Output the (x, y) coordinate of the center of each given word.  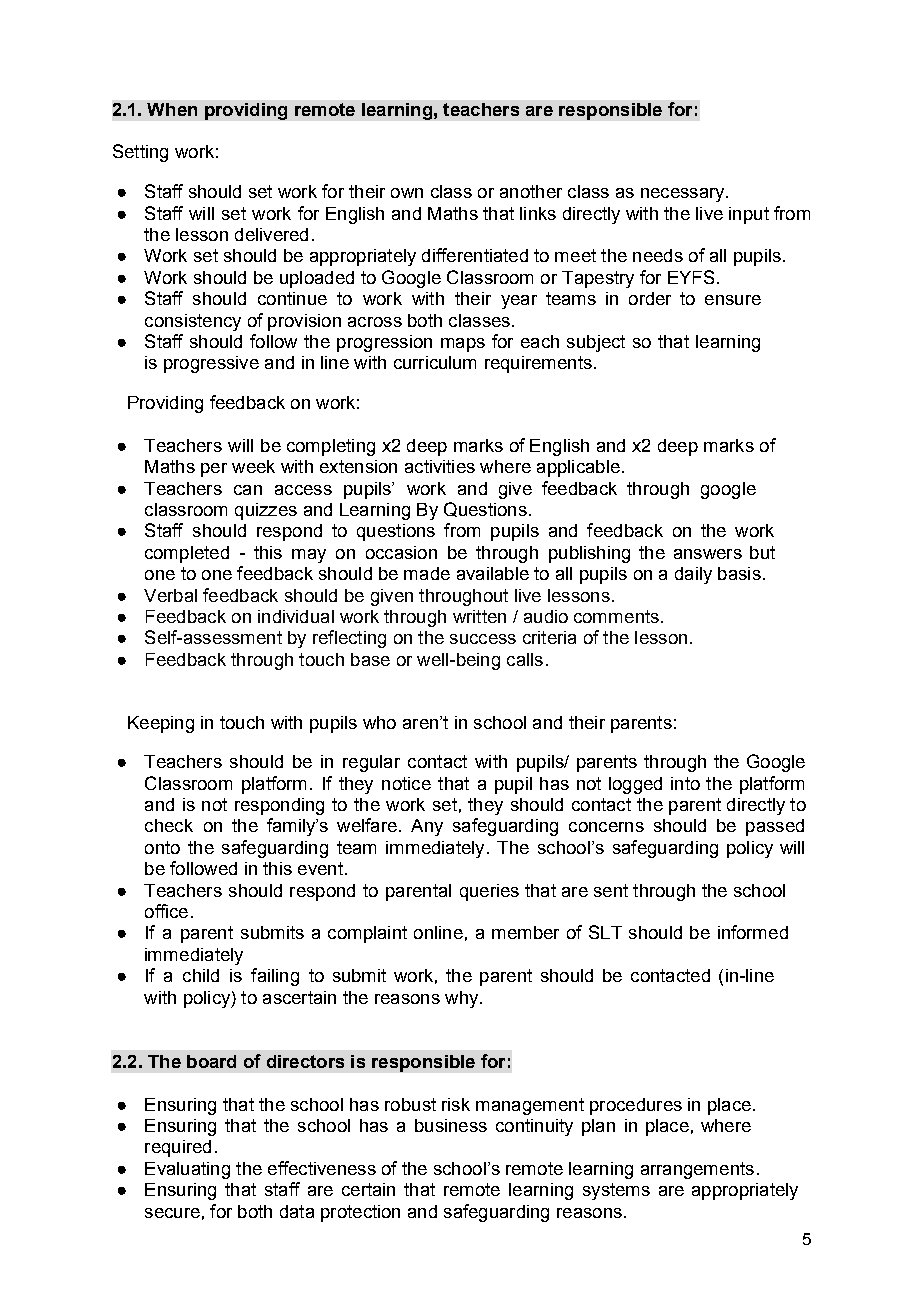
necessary (684, 195)
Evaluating (187, 1170)
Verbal (170, 595)
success (483, 639)
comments (616, 616)
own (407, 193)
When (172, 109)
